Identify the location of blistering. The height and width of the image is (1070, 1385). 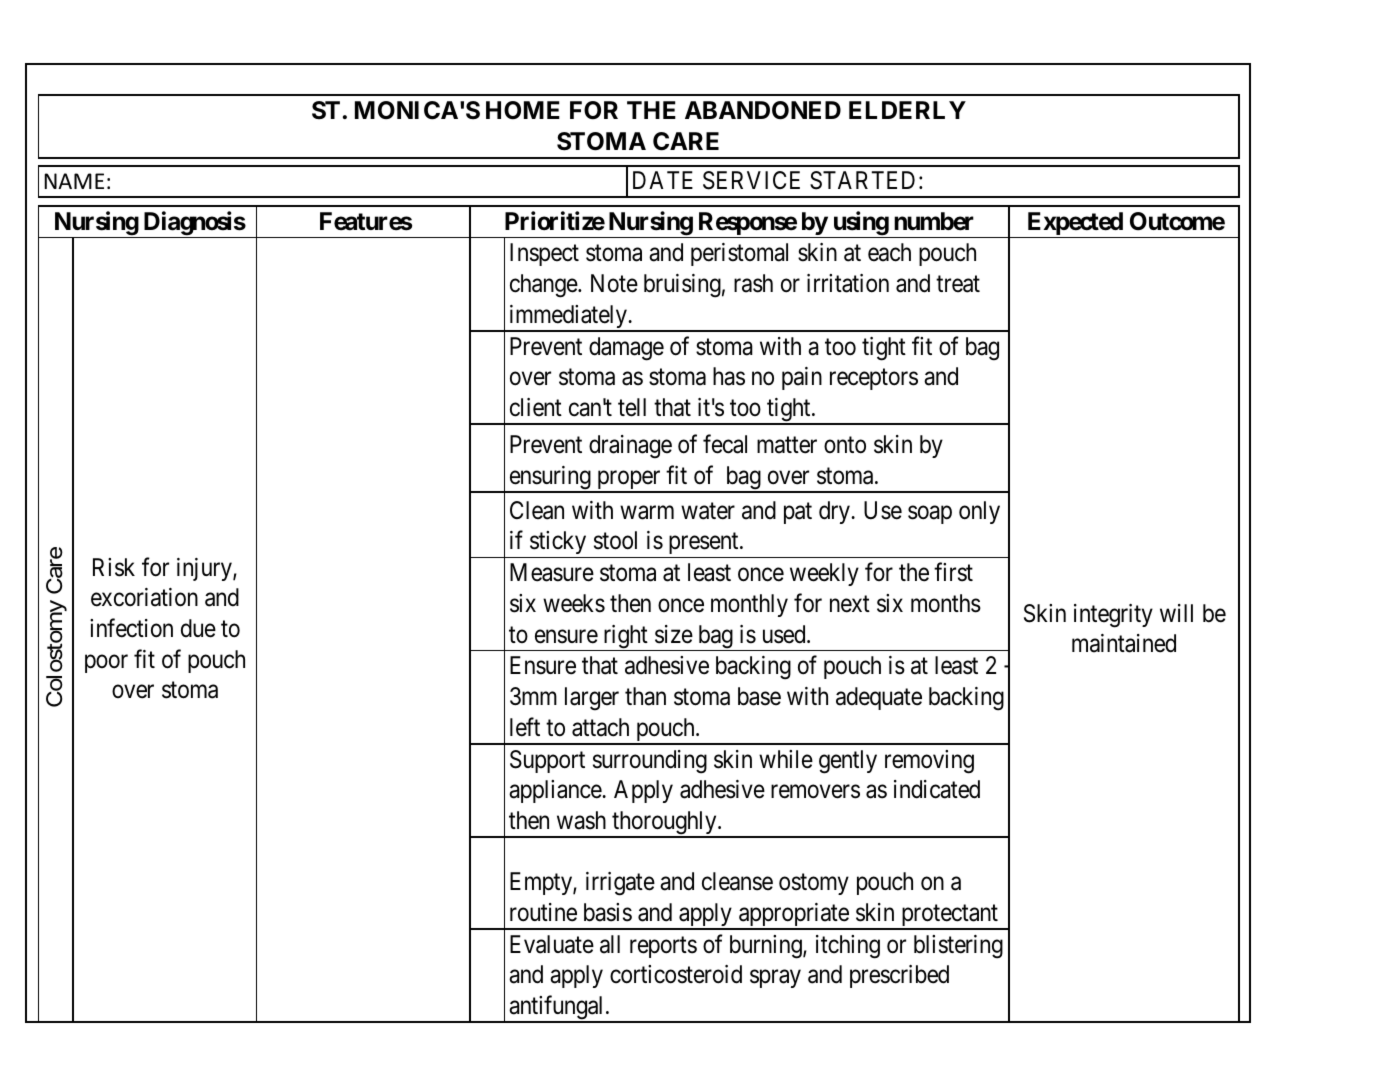
(958, 947).
